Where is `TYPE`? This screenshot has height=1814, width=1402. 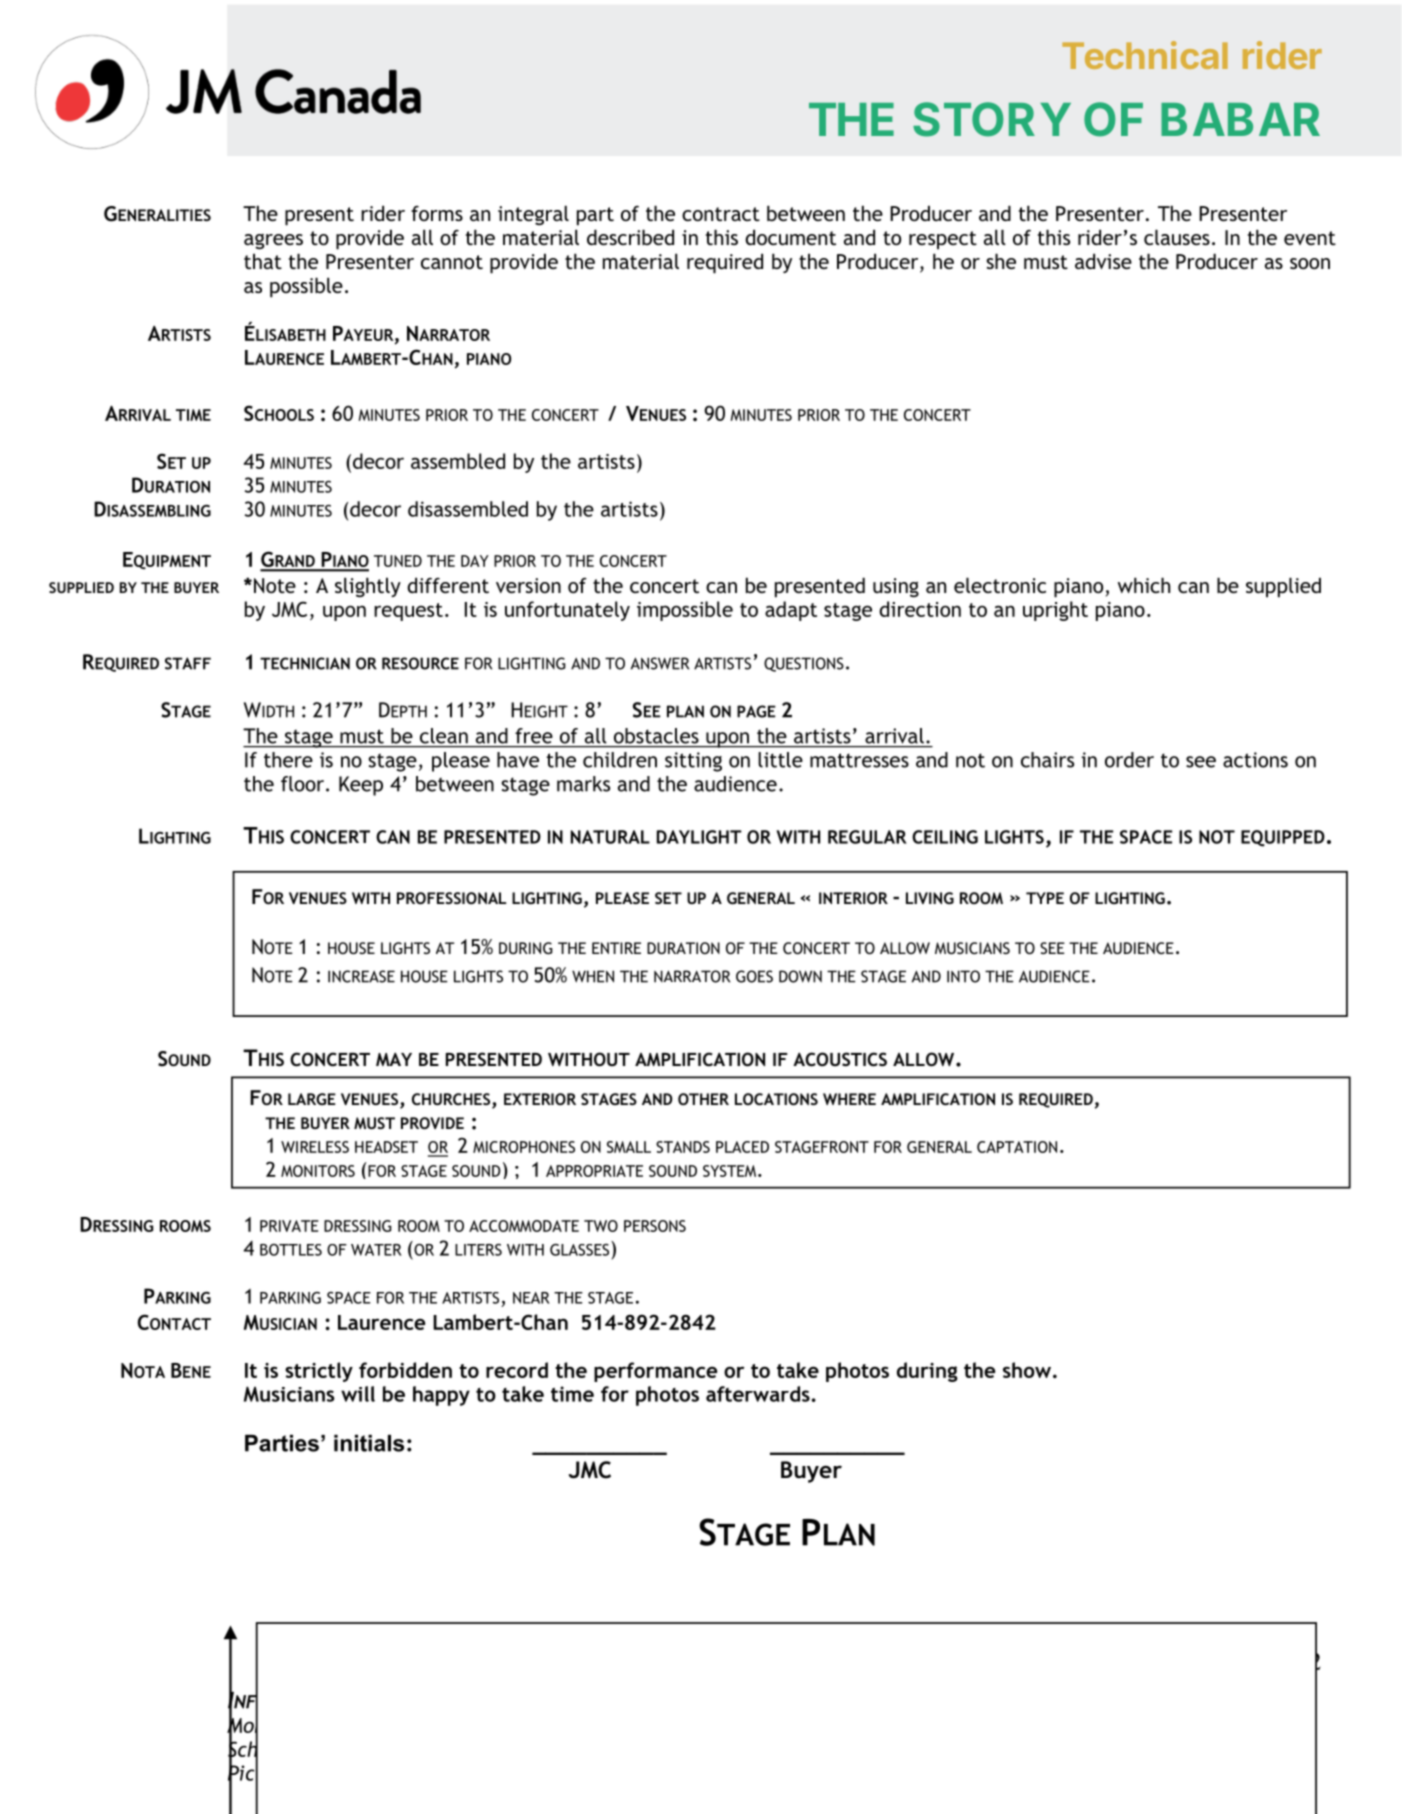 TYPE is located at coordinates (1045, 898).
